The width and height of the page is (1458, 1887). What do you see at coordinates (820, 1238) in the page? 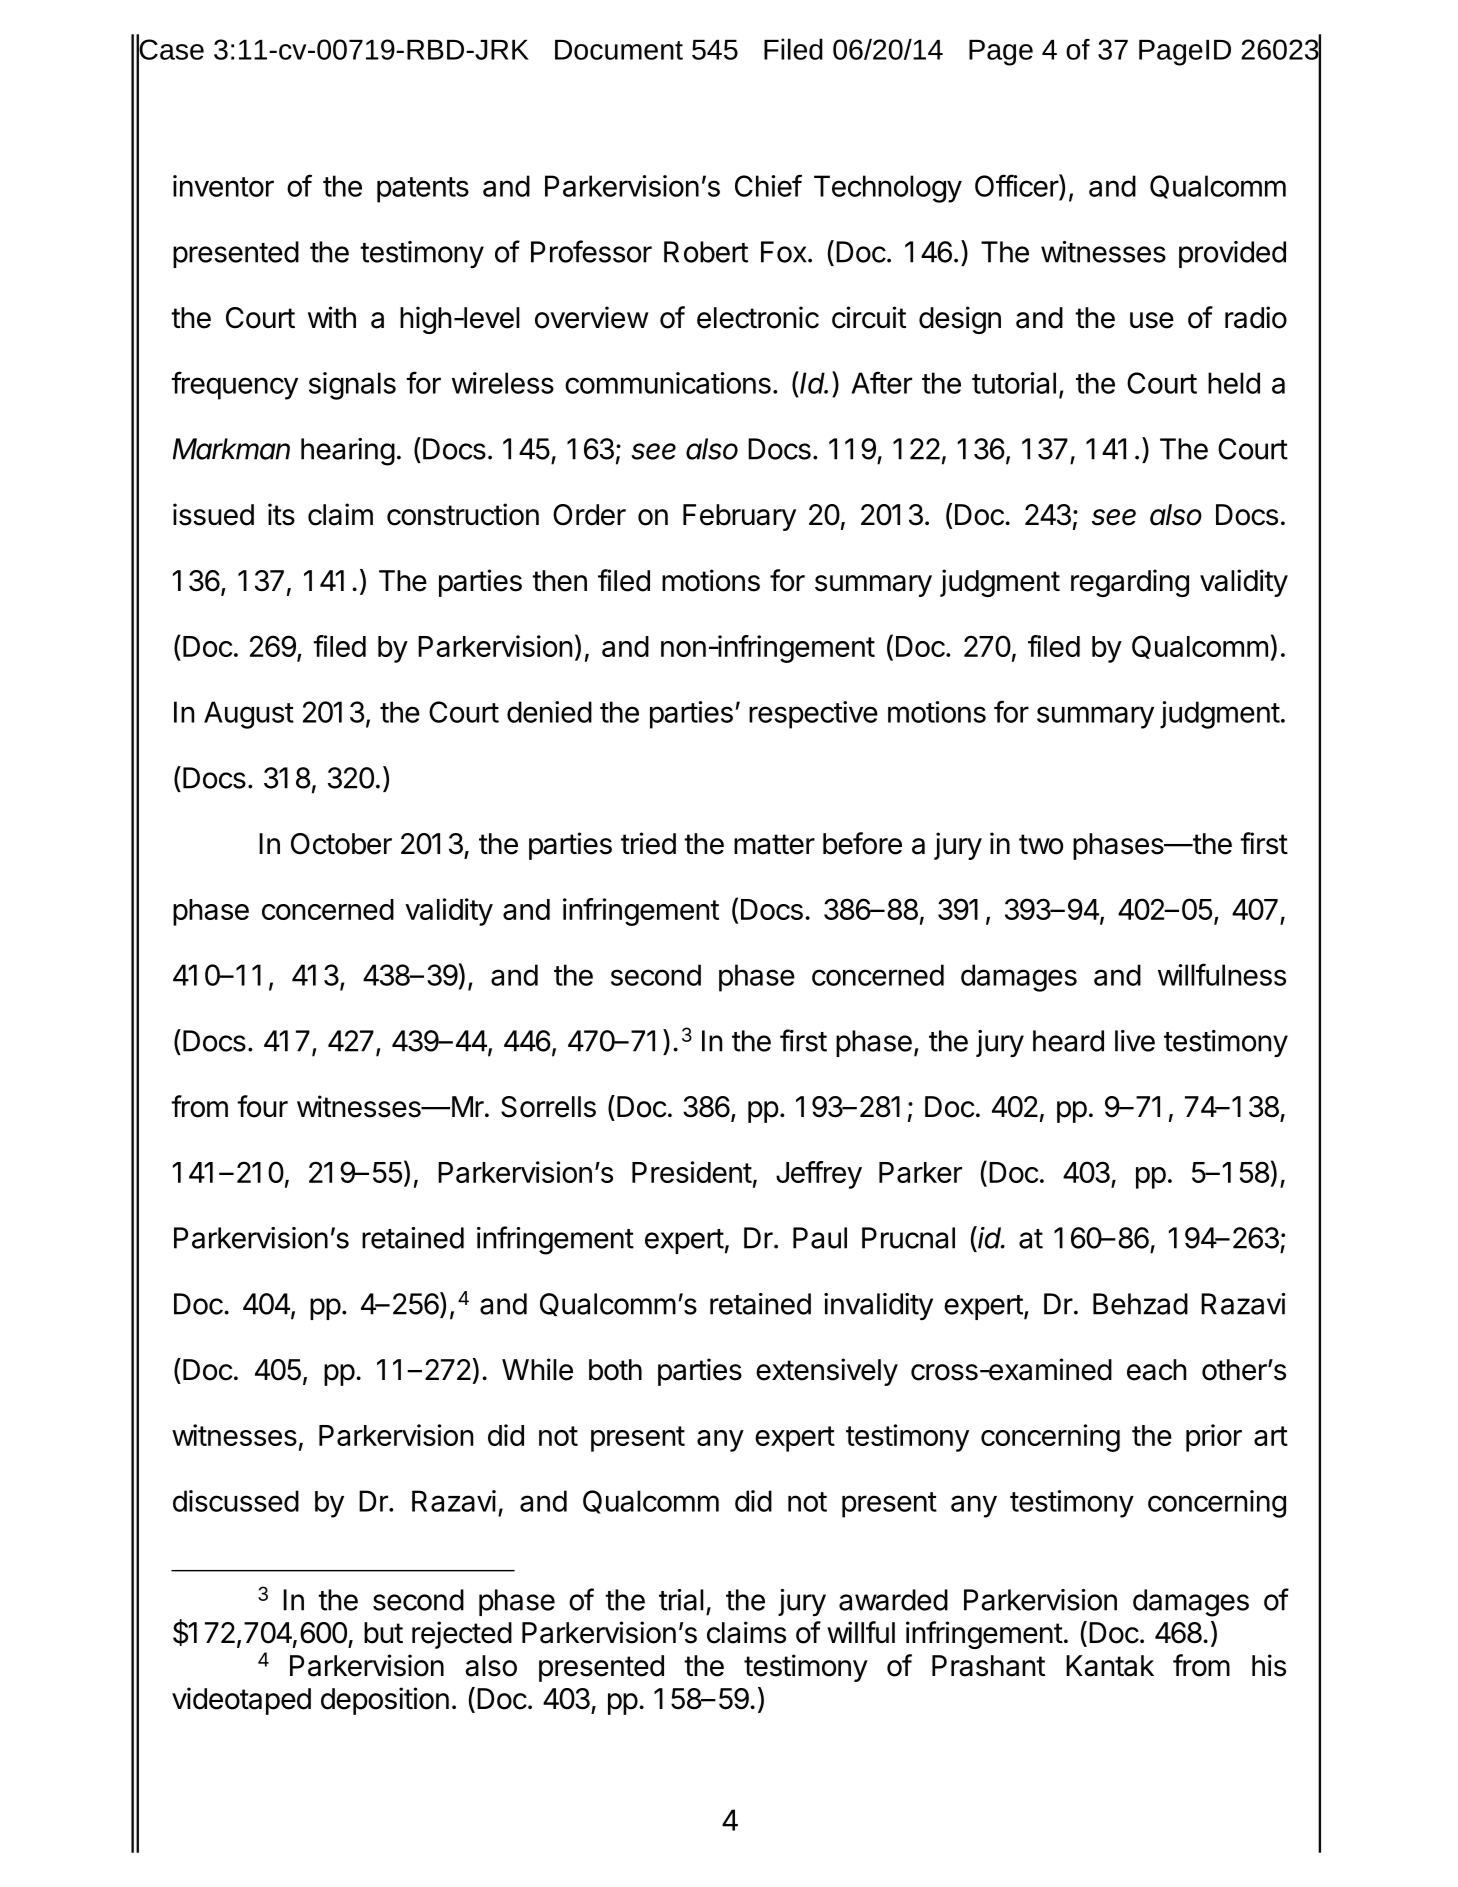
I see `Paul` at bounding box center [820, 1238].
